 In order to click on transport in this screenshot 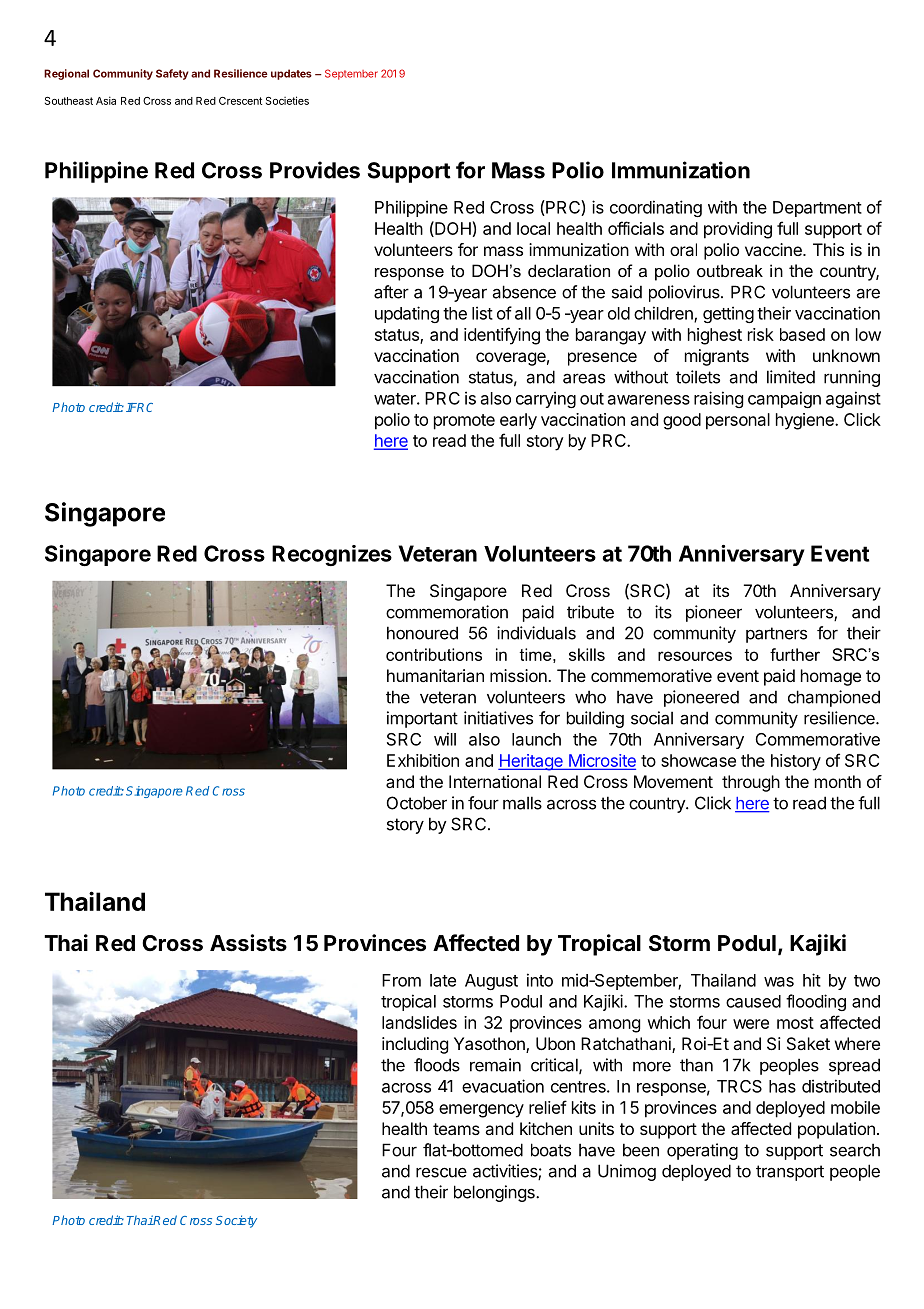, I will do `click(790, 1173)`.
